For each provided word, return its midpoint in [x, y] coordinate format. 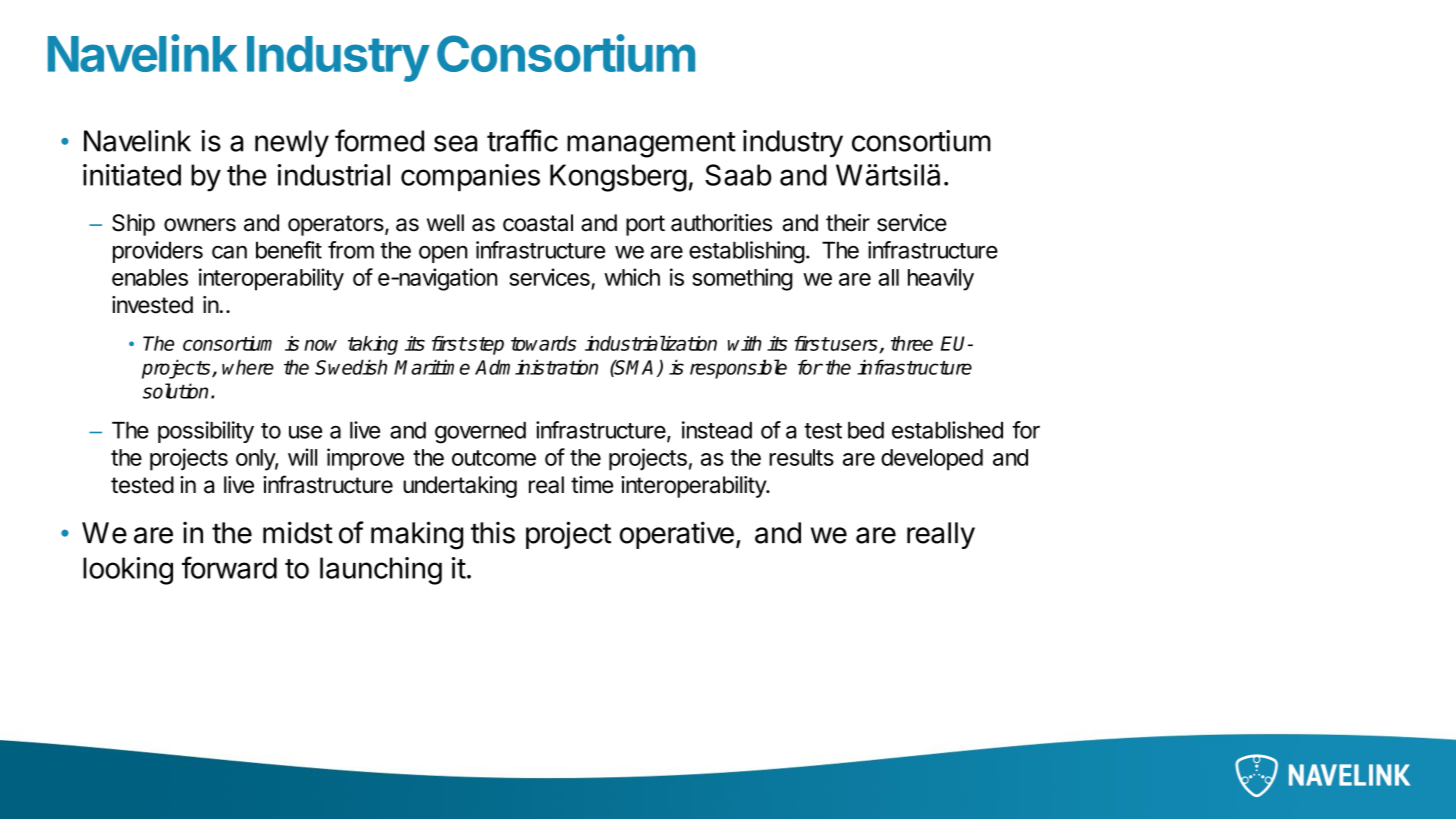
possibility [206, 432]
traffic [522, 140]
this [493, 532]
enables [150, 277]
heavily [941, 279]
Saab [738, 175]
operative [677, 535]
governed [480, 433]
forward [229, 567]
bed [866, 430]
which [632, 277]
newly [292, 143]
